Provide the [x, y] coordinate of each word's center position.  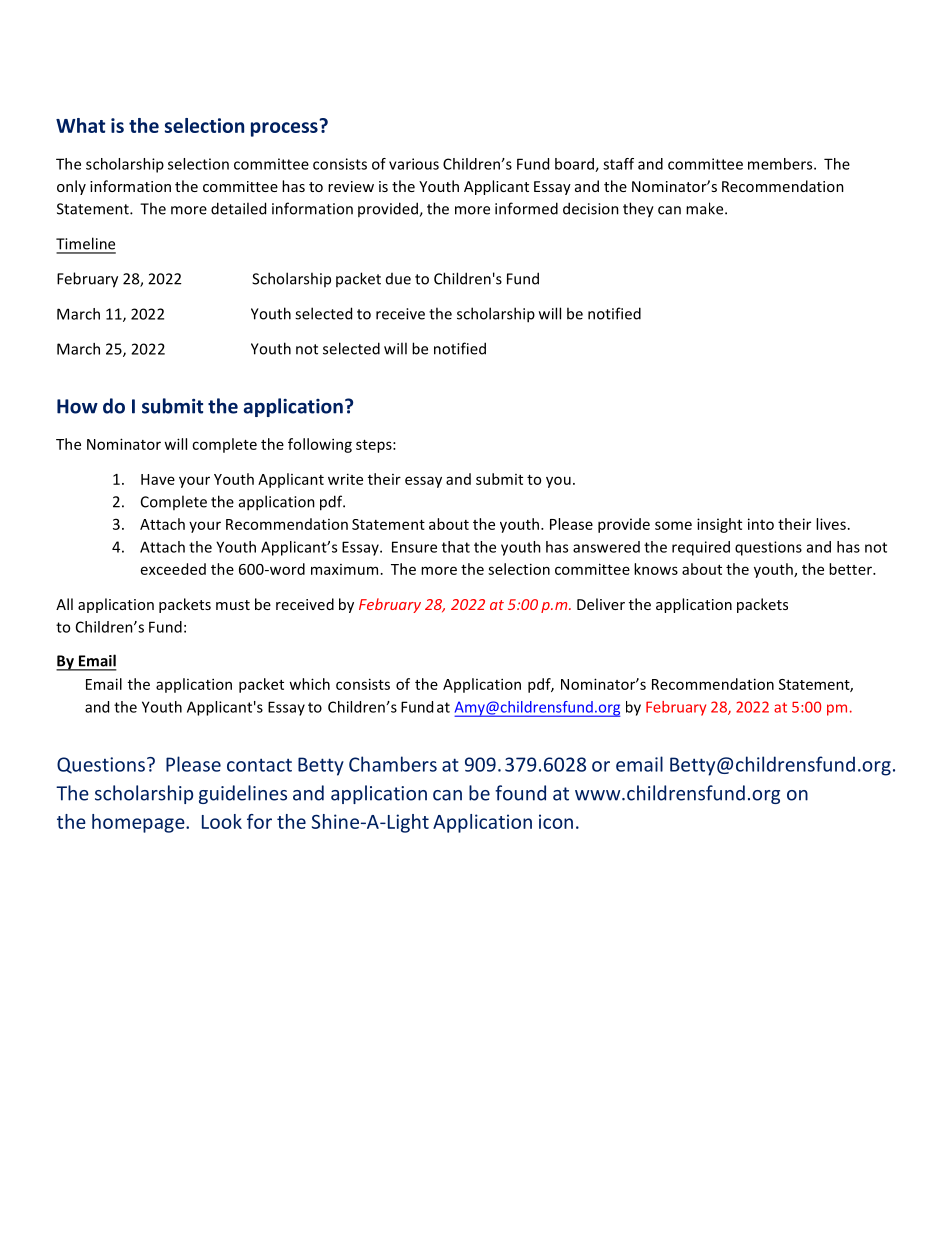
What [80, 125]
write [345, 479]
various [414, 164]
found [520, 793]
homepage [139, 823]
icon [556, 821]
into [761, 524]
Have [158, 479]
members [781, 164]
